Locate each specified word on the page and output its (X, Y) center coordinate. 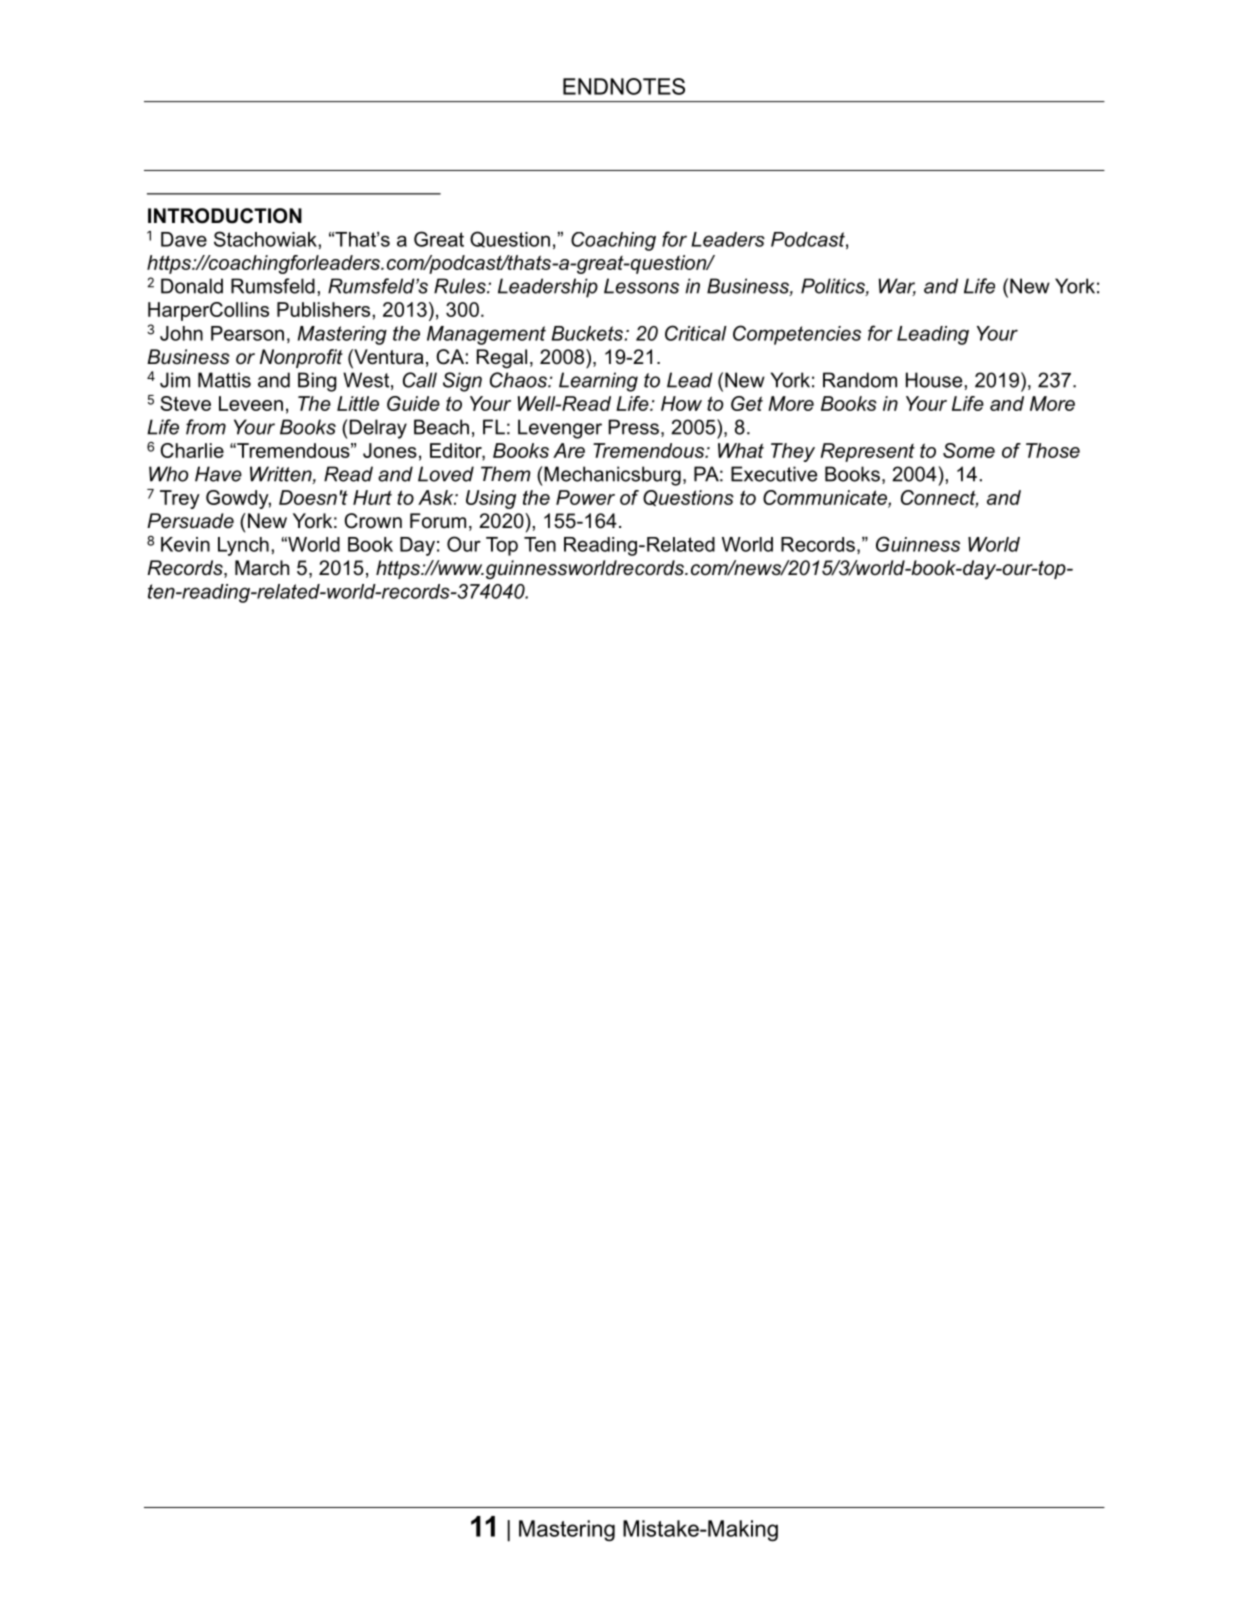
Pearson (247, 333)
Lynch (243, 546)
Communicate (826, 498)
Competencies (797, 335)
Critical (696, 333)
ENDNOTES (624, 86)
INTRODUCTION (225, 216)
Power (585, 497)
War (897, 287)
